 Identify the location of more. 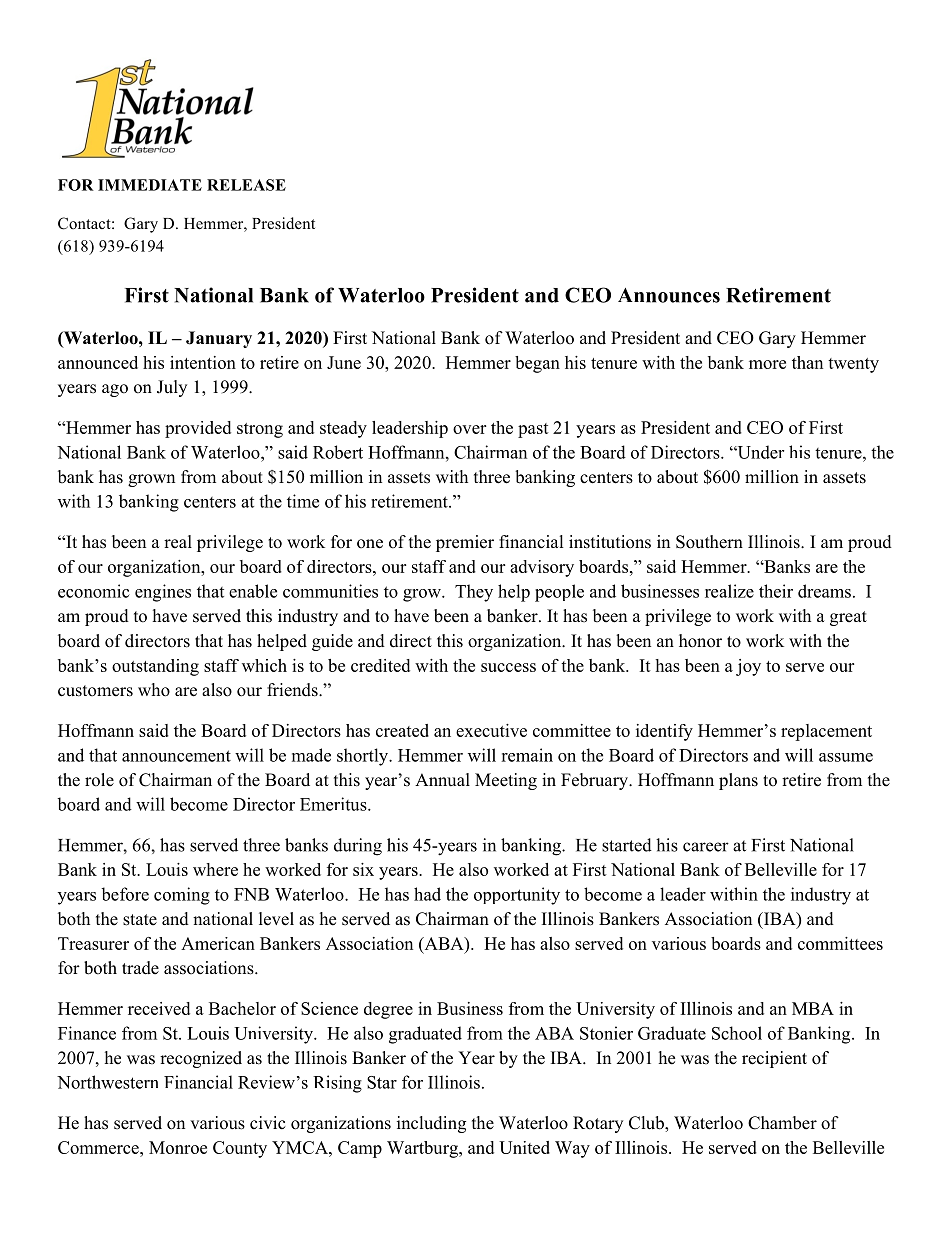
(767, 364).
